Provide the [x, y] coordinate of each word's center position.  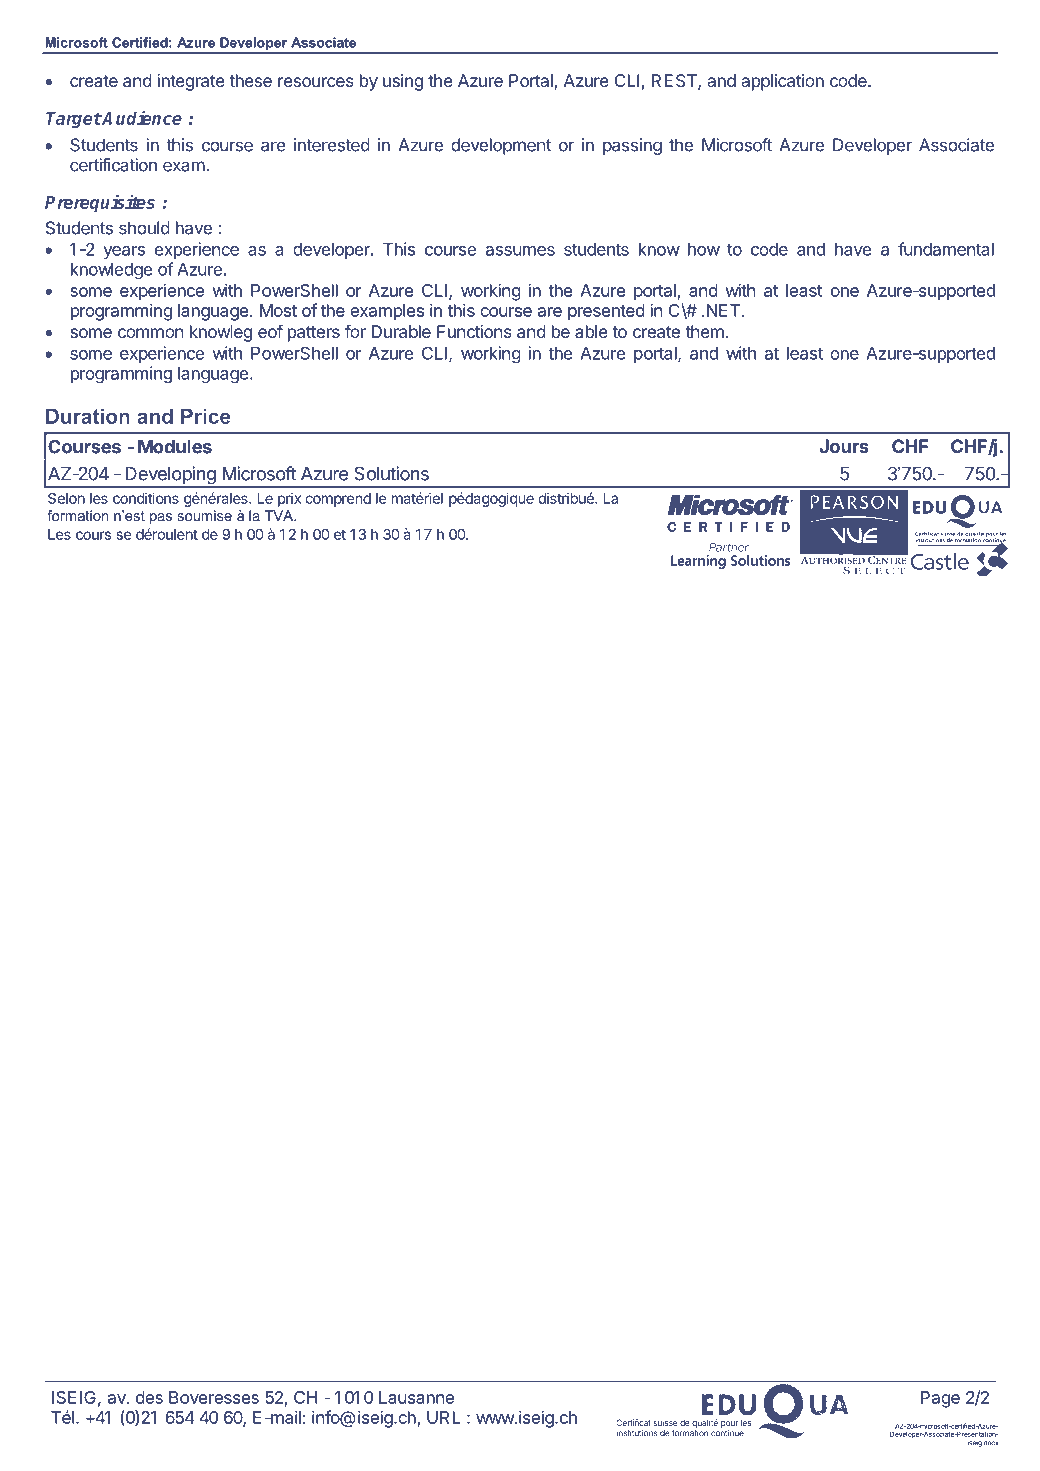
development [501, 146]
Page [940, 1399]
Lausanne [416, 1397]
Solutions [391, 473]
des [149, 1397]
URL [443, 1417]
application [783, 82]
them [704, 331]
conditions [146, 498]
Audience [141, 117]
